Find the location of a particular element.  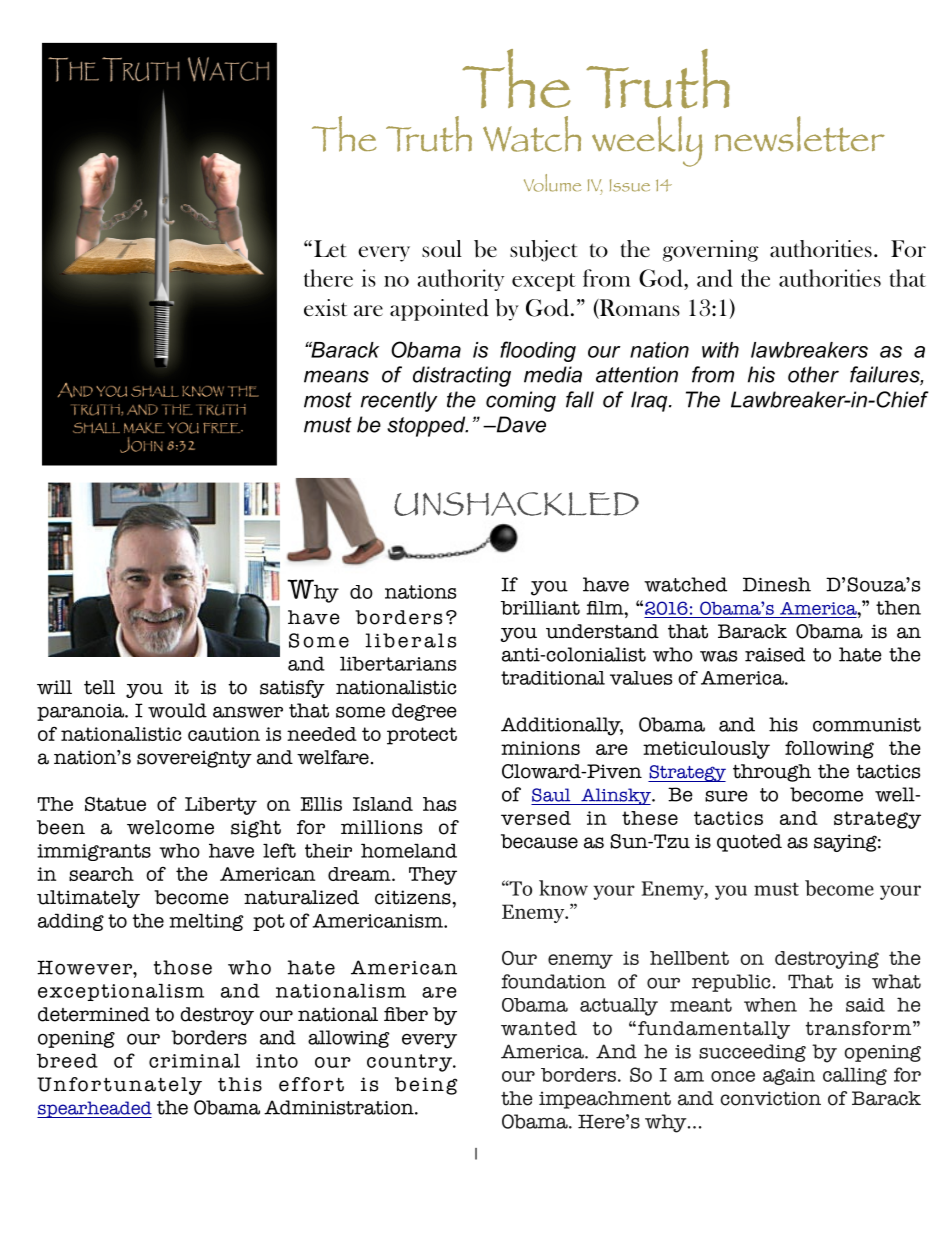

raised is located at coordinates (775, 654).
